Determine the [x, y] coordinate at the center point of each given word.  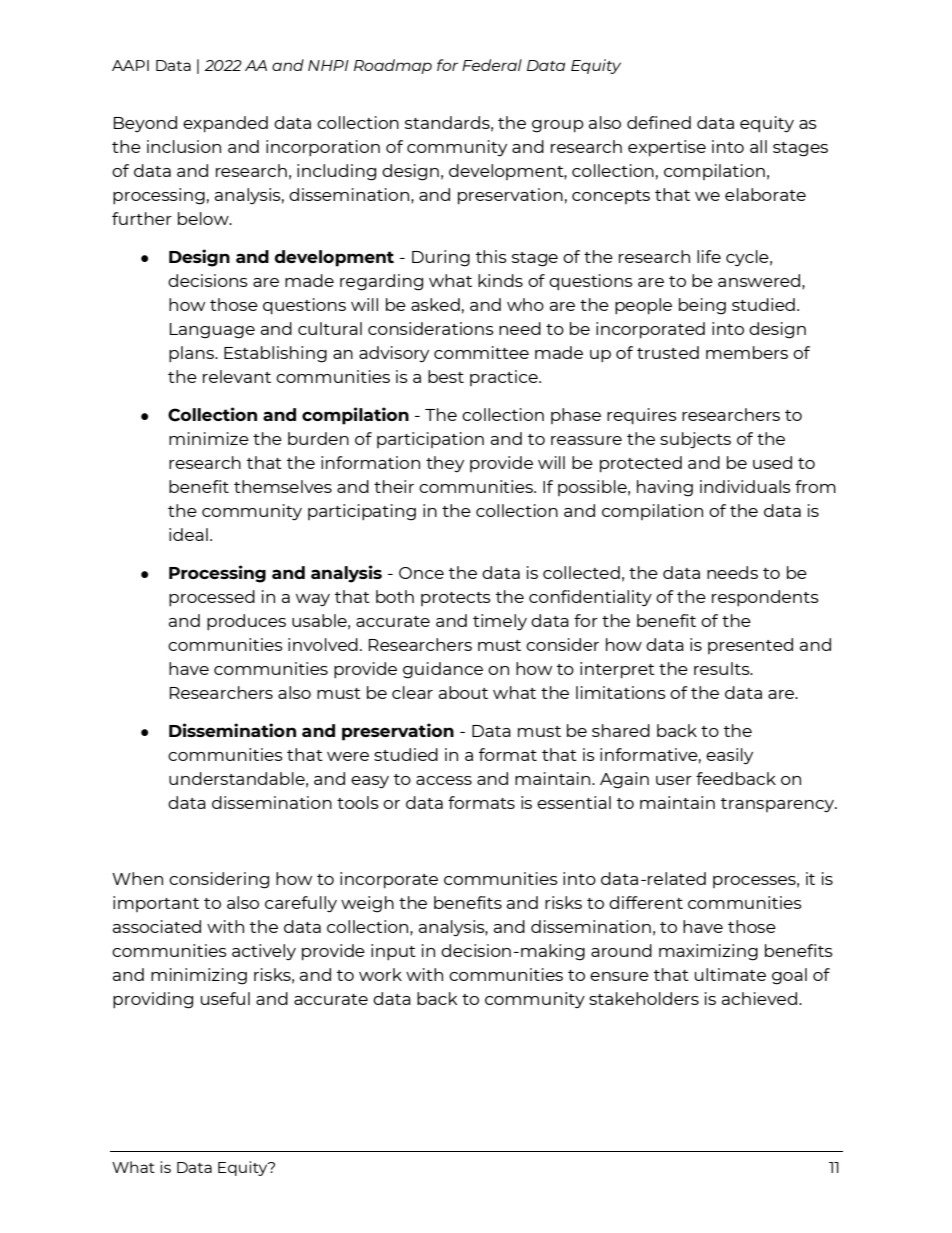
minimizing [199, 976]
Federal [492, 65]
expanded [225, 124]
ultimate [730, 974]
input [393, 952]
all [758, 146]
